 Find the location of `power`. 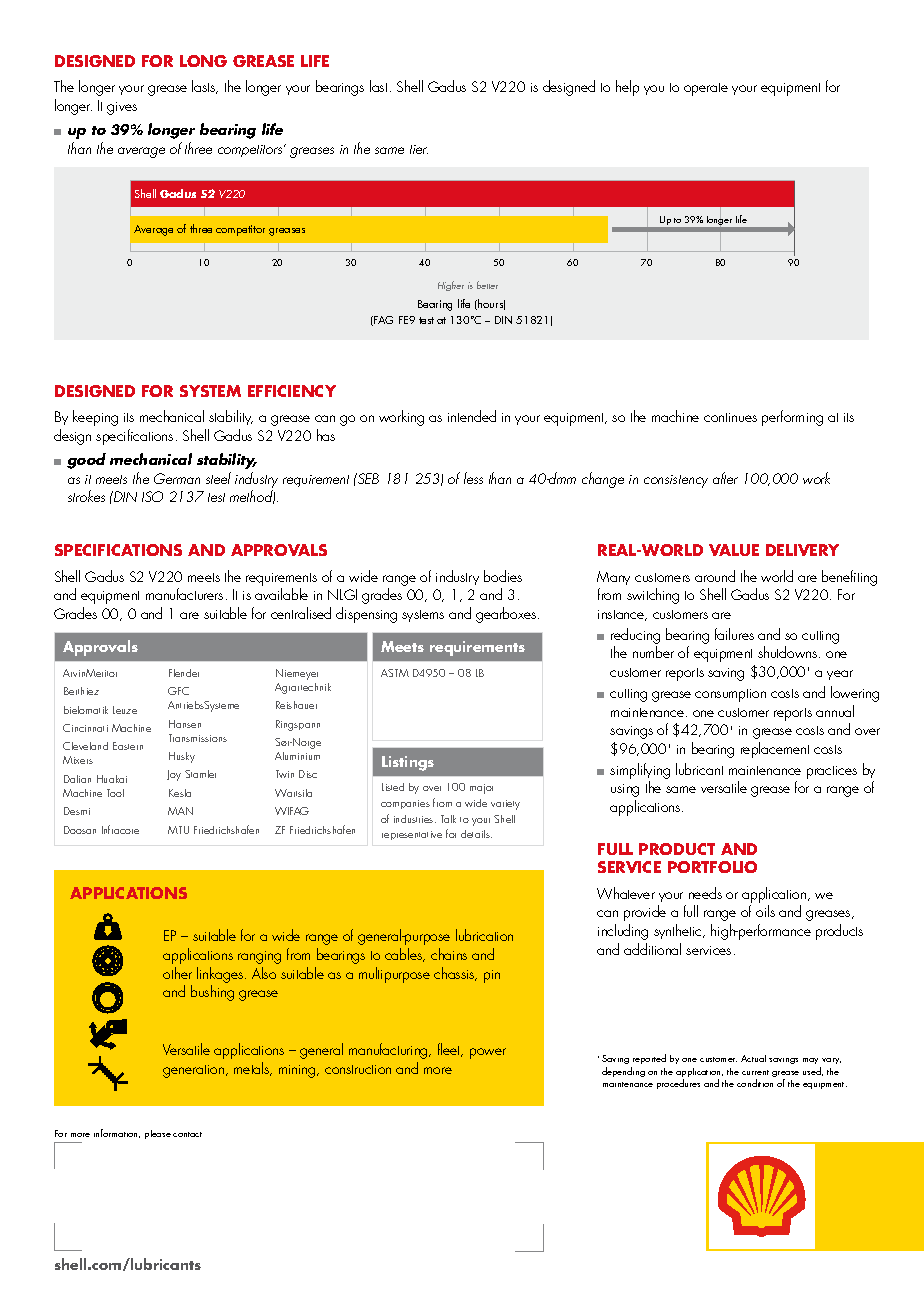

power is located at coordinates (488, 1053).
